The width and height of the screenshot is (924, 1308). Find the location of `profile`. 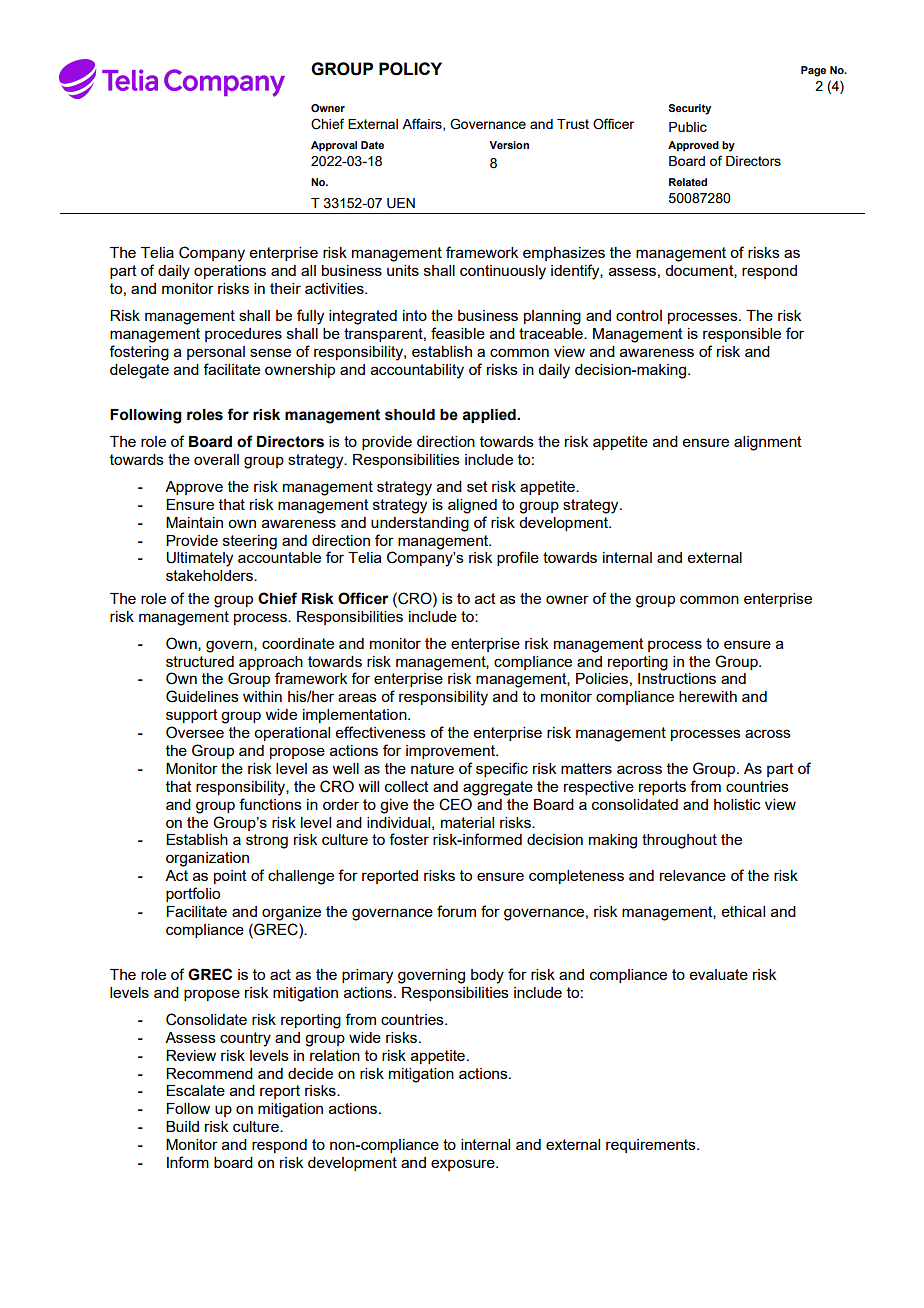

profile is located at coordinates (518, 558).
